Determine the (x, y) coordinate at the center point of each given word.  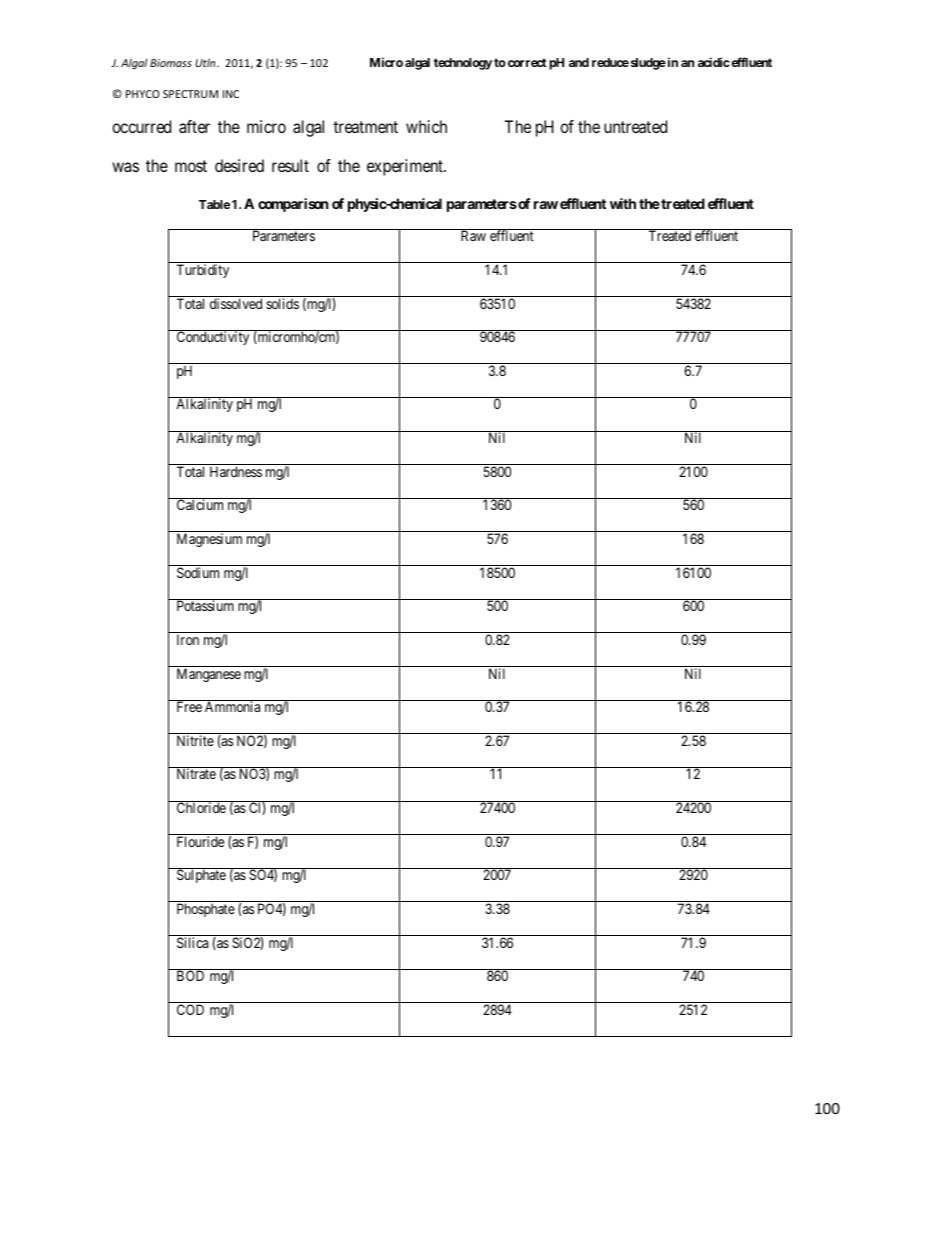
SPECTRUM (190, 94)
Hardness (236, 471)
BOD (190, 975)
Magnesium (209, 540)
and (579, 62)
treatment (365, 127)
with (623, 203)
